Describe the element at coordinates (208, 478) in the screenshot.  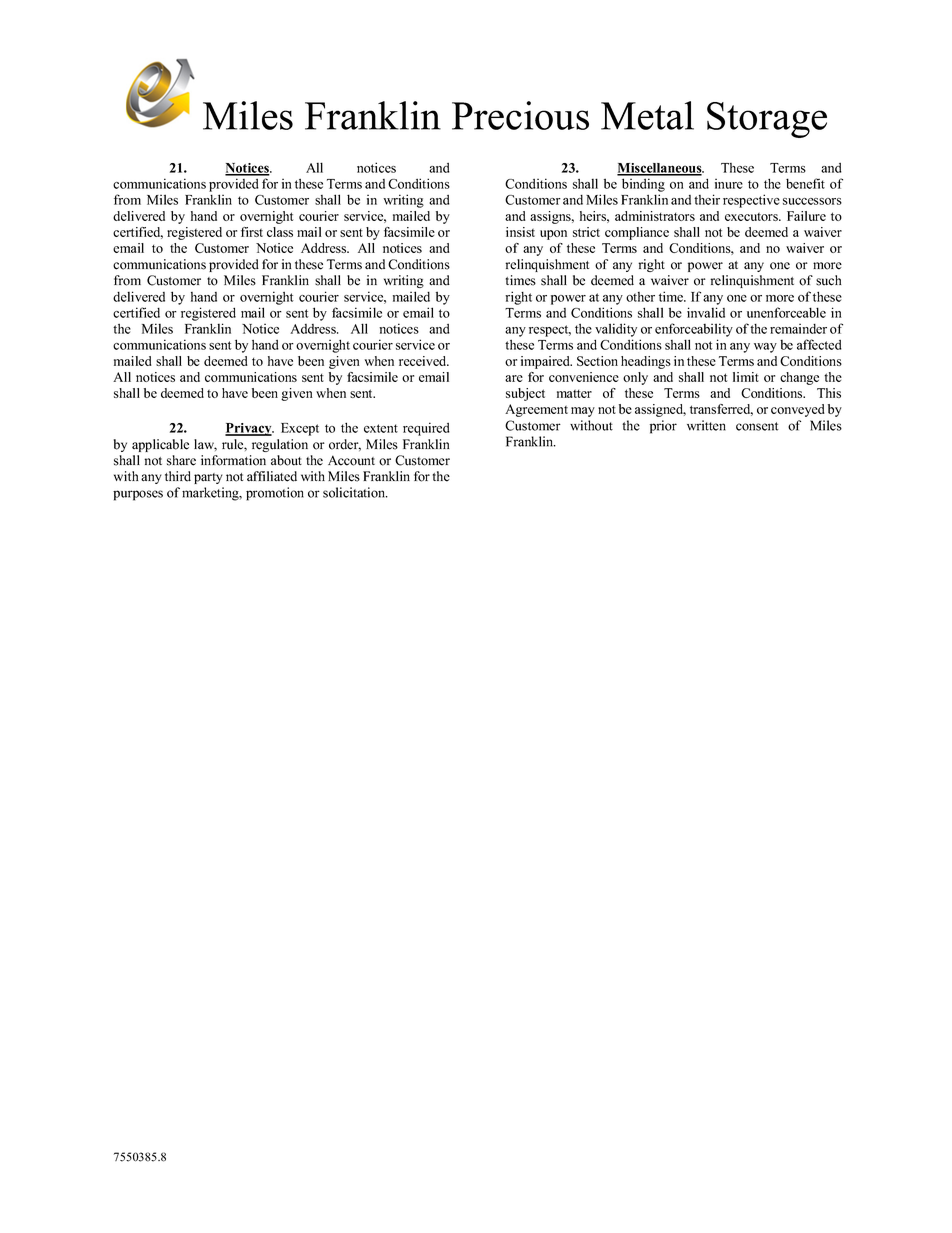
I see `party` at that location.
